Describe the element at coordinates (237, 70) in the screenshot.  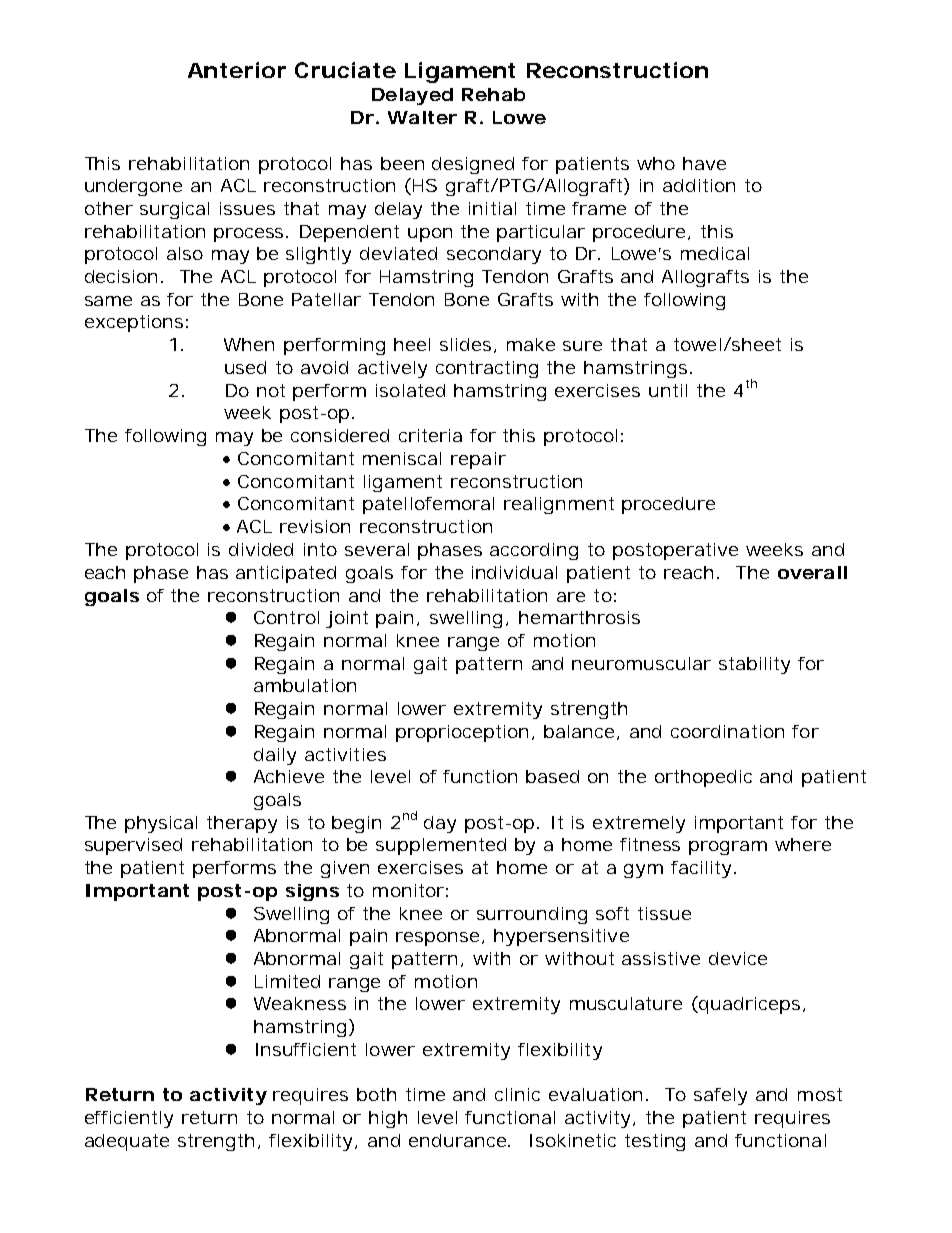
I see `Anterior` at that location.
